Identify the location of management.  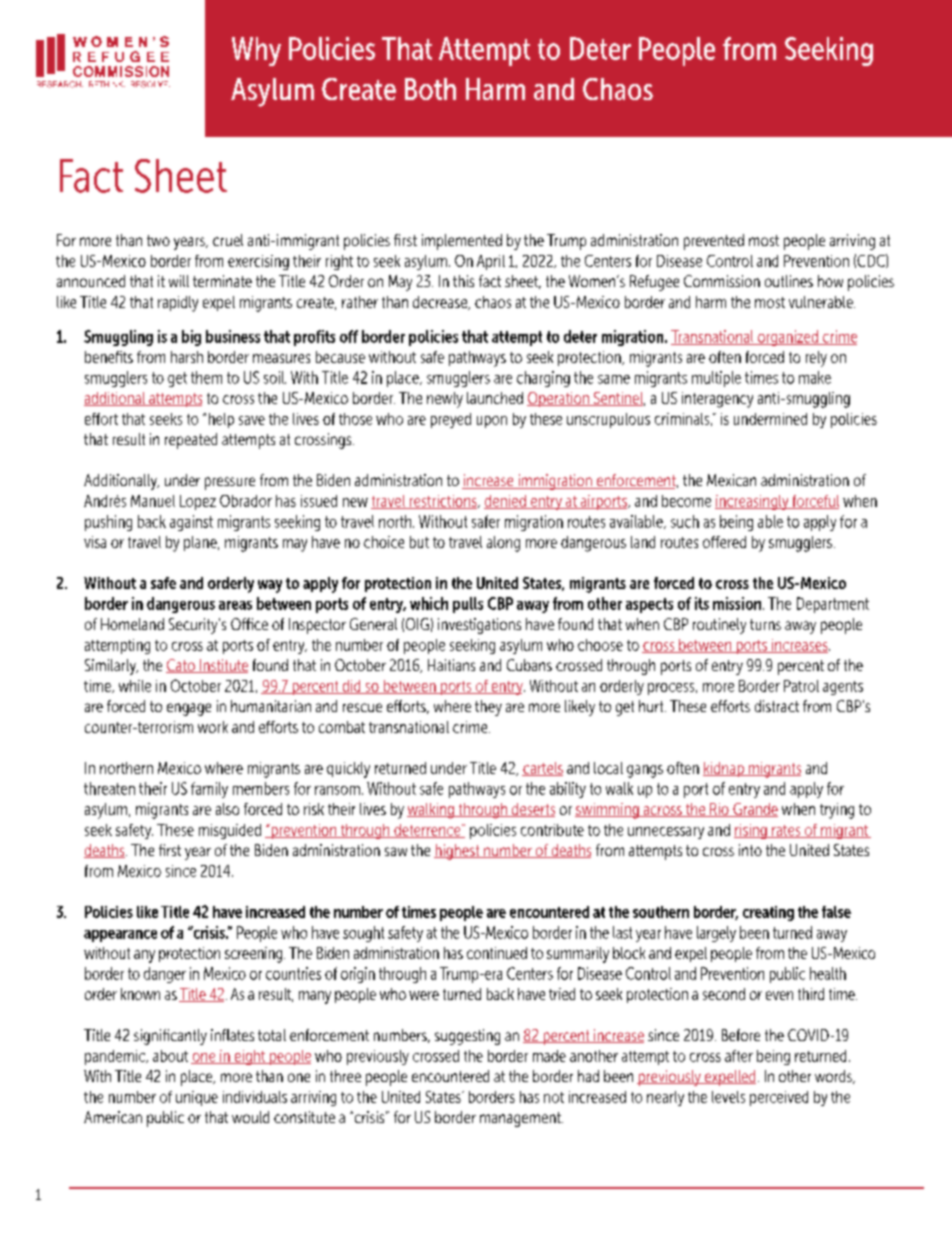
(521, 1119).
